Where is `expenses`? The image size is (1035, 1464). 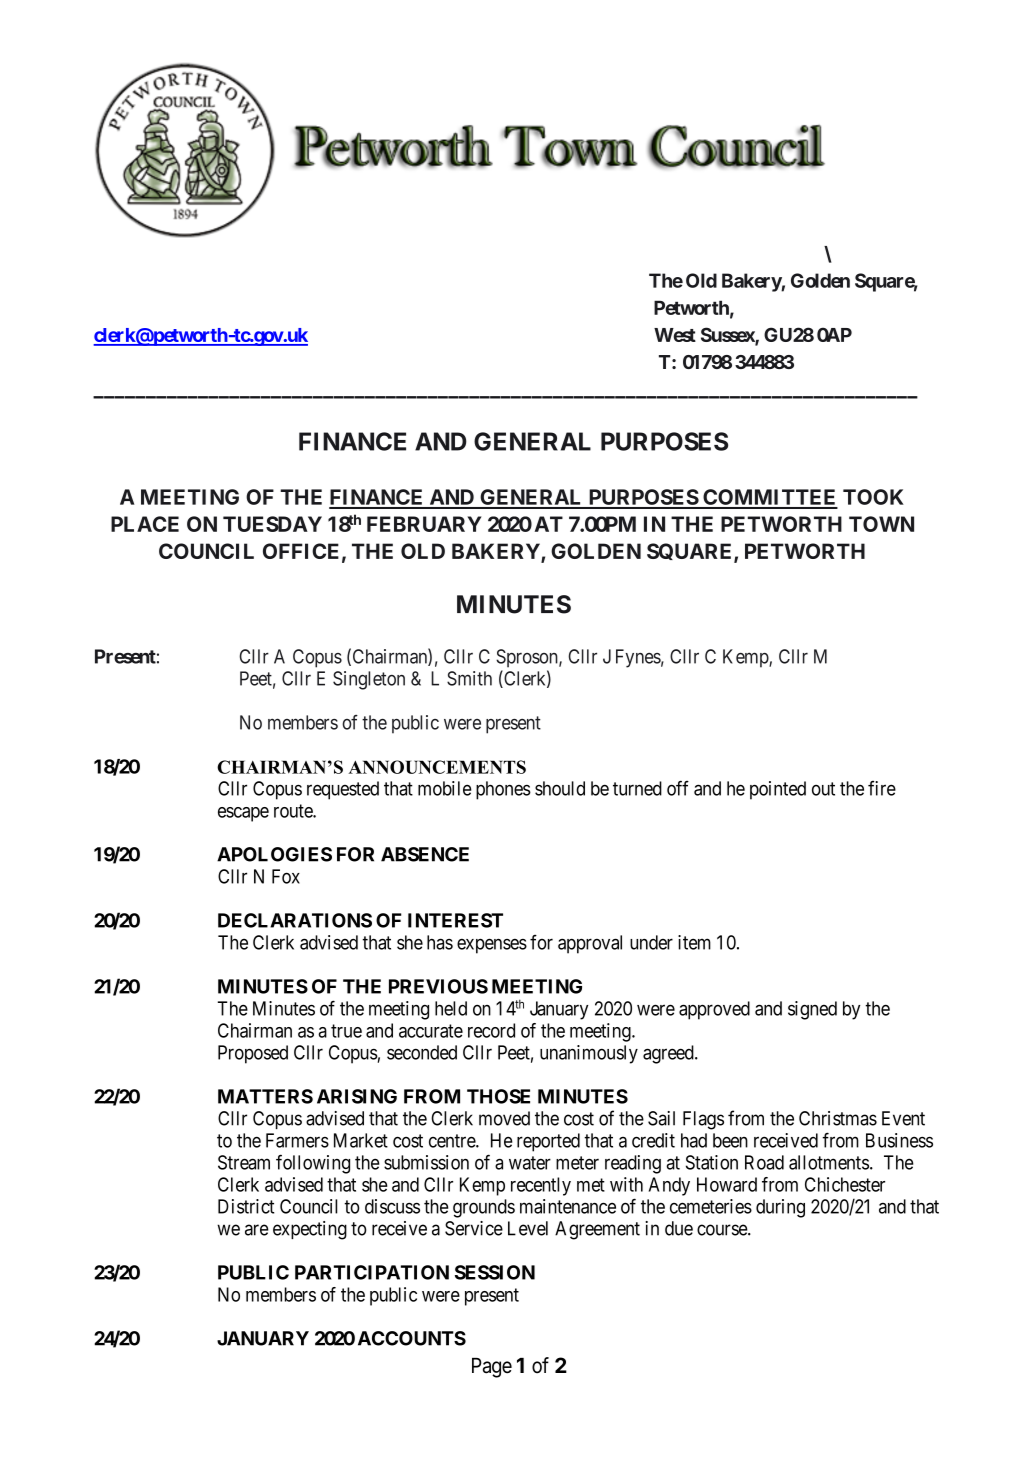 expenses is located at coordinates (492, 946).
